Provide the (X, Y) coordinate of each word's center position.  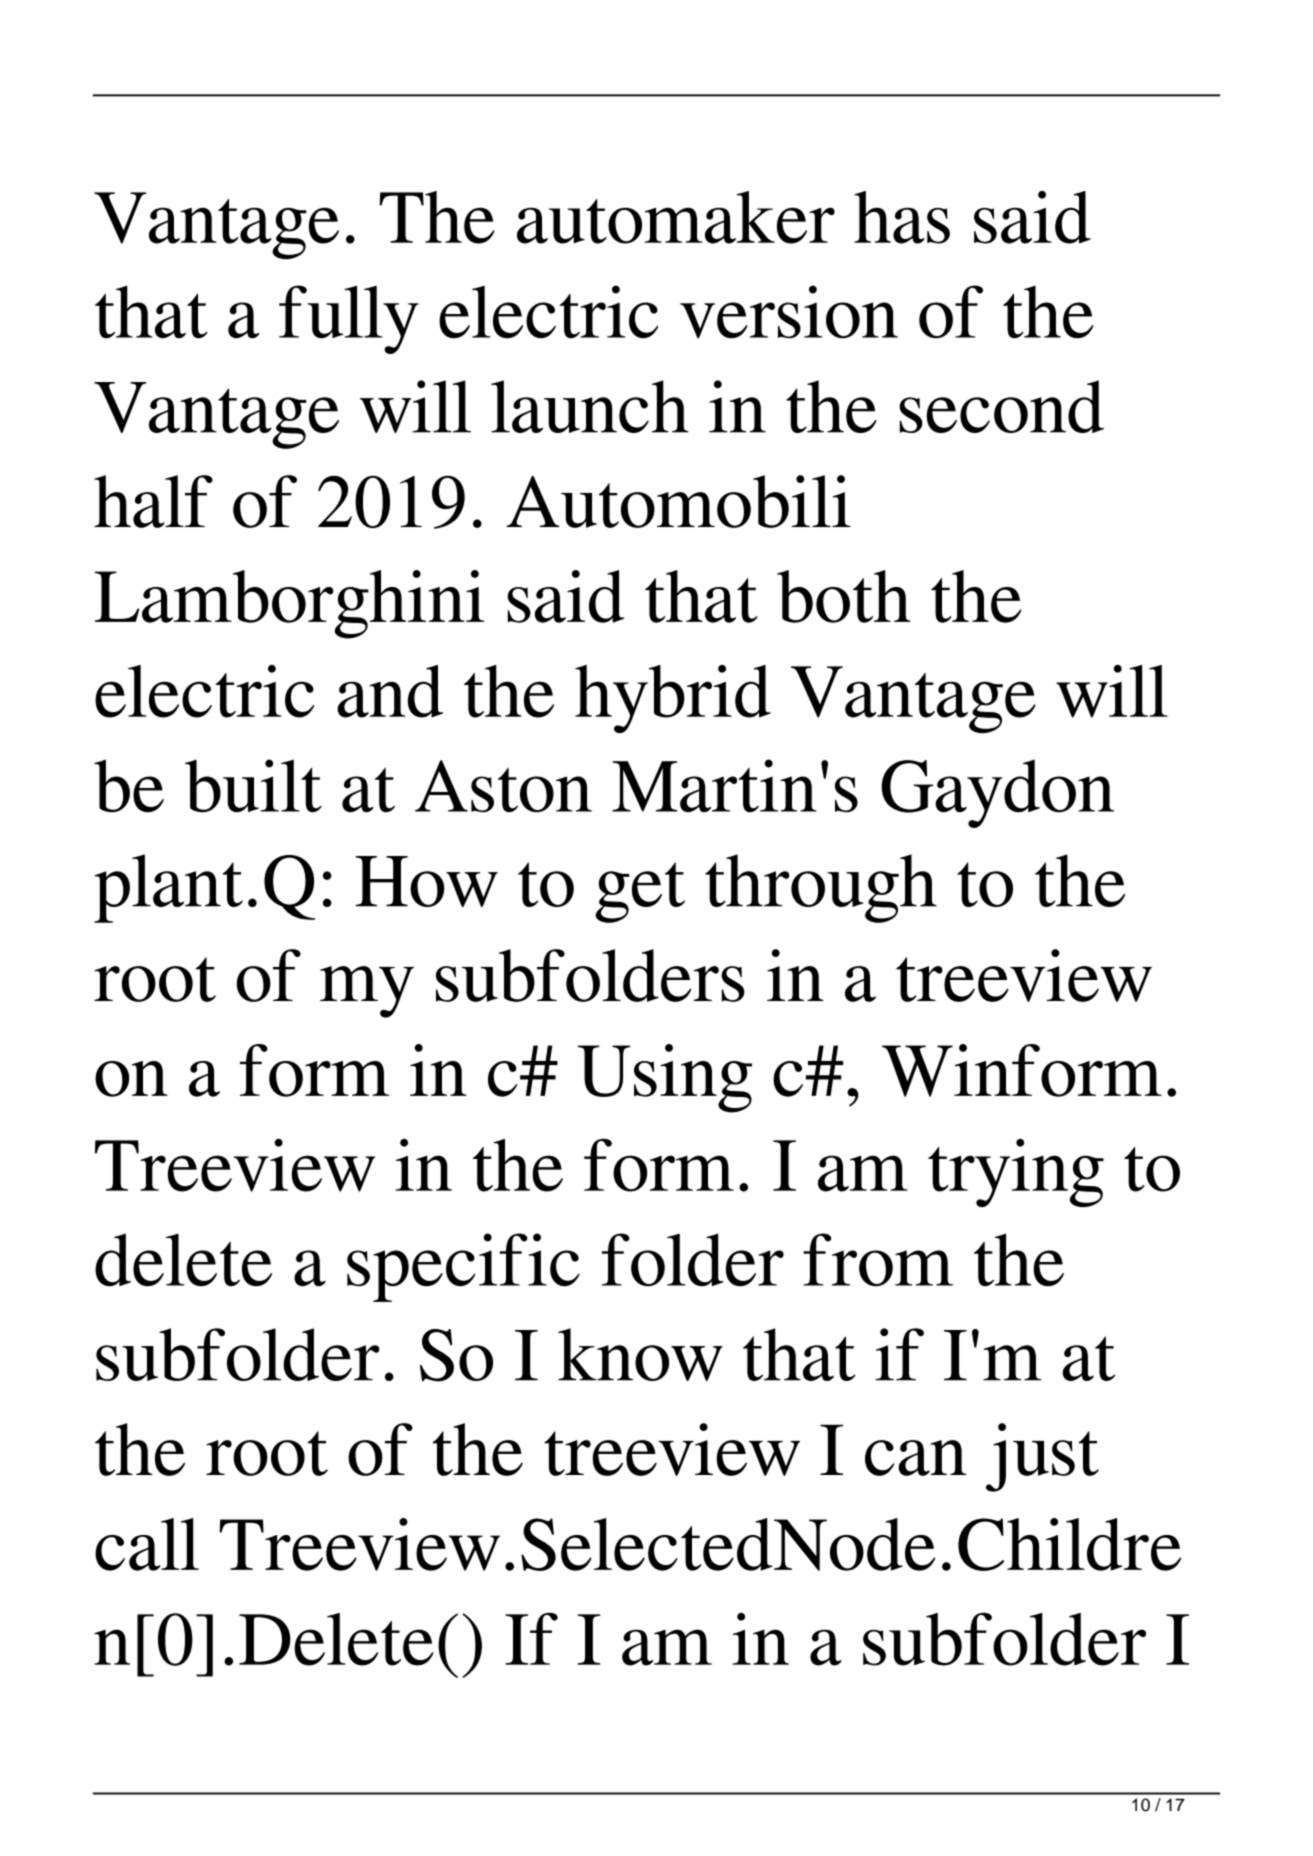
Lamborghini (290, 604)
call (147, 1544)
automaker (676, 217)
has (902, 217)
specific (463, 1267)
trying (1016, 1173)
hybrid (673, 699)
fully (349, 319)
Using (664, 1078)
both (844, 596)
